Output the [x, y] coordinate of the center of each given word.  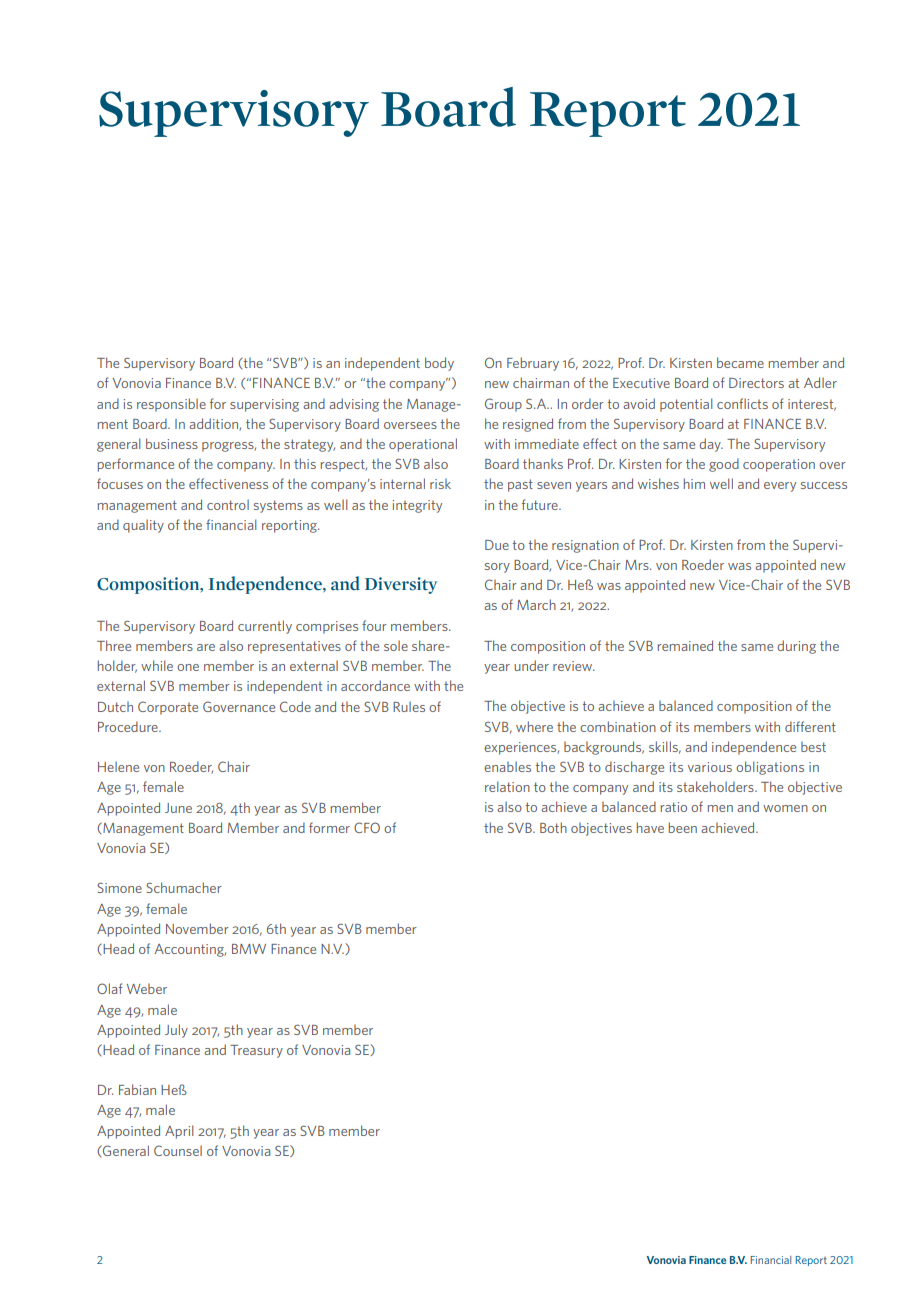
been [683, 827]
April [179, 1132]
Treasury [256, 1051]
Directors [756, 383]
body [439, 364]
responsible [171, 405]
